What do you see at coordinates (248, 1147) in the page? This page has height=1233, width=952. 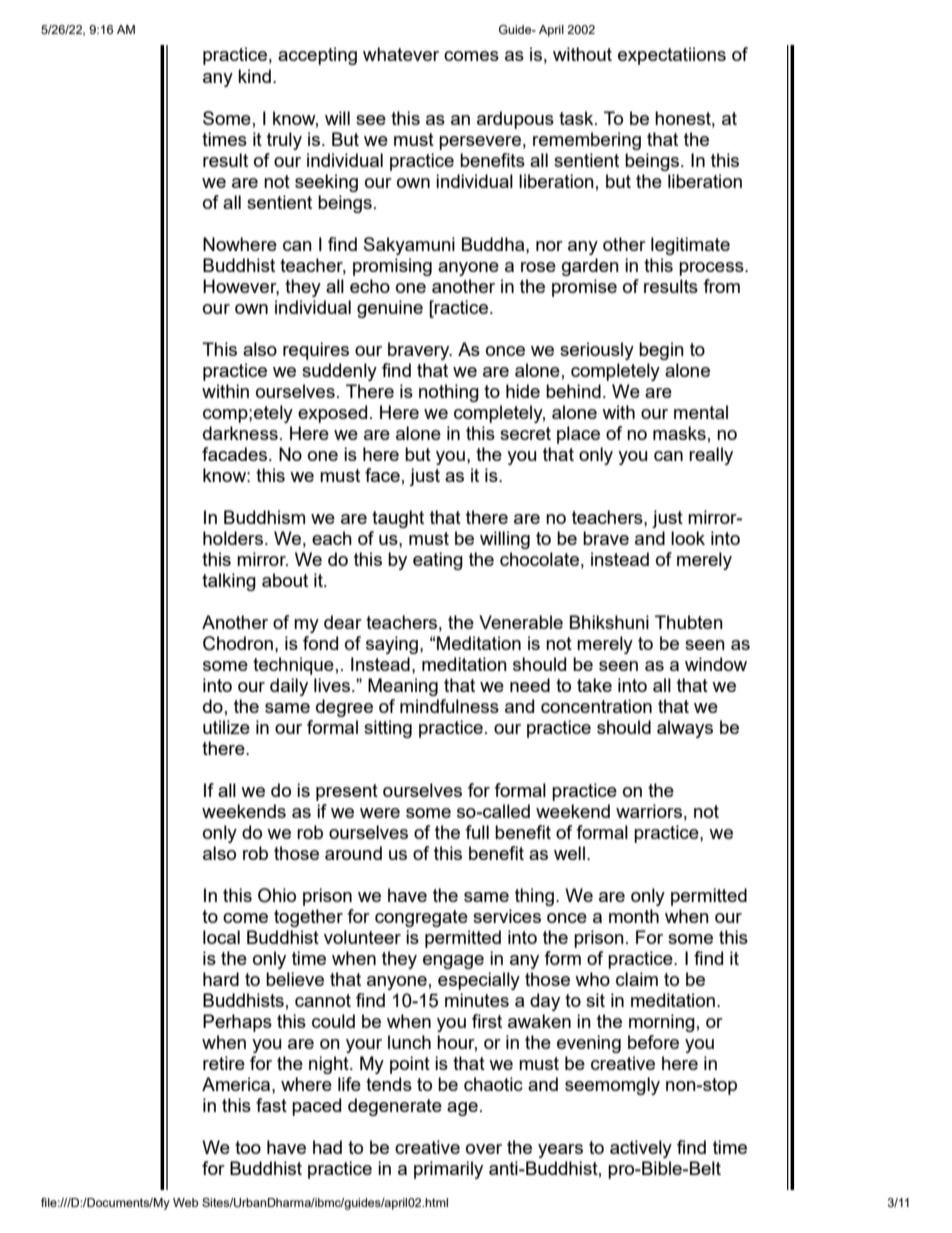 I see `too` at bounding box center [248, 1147].
